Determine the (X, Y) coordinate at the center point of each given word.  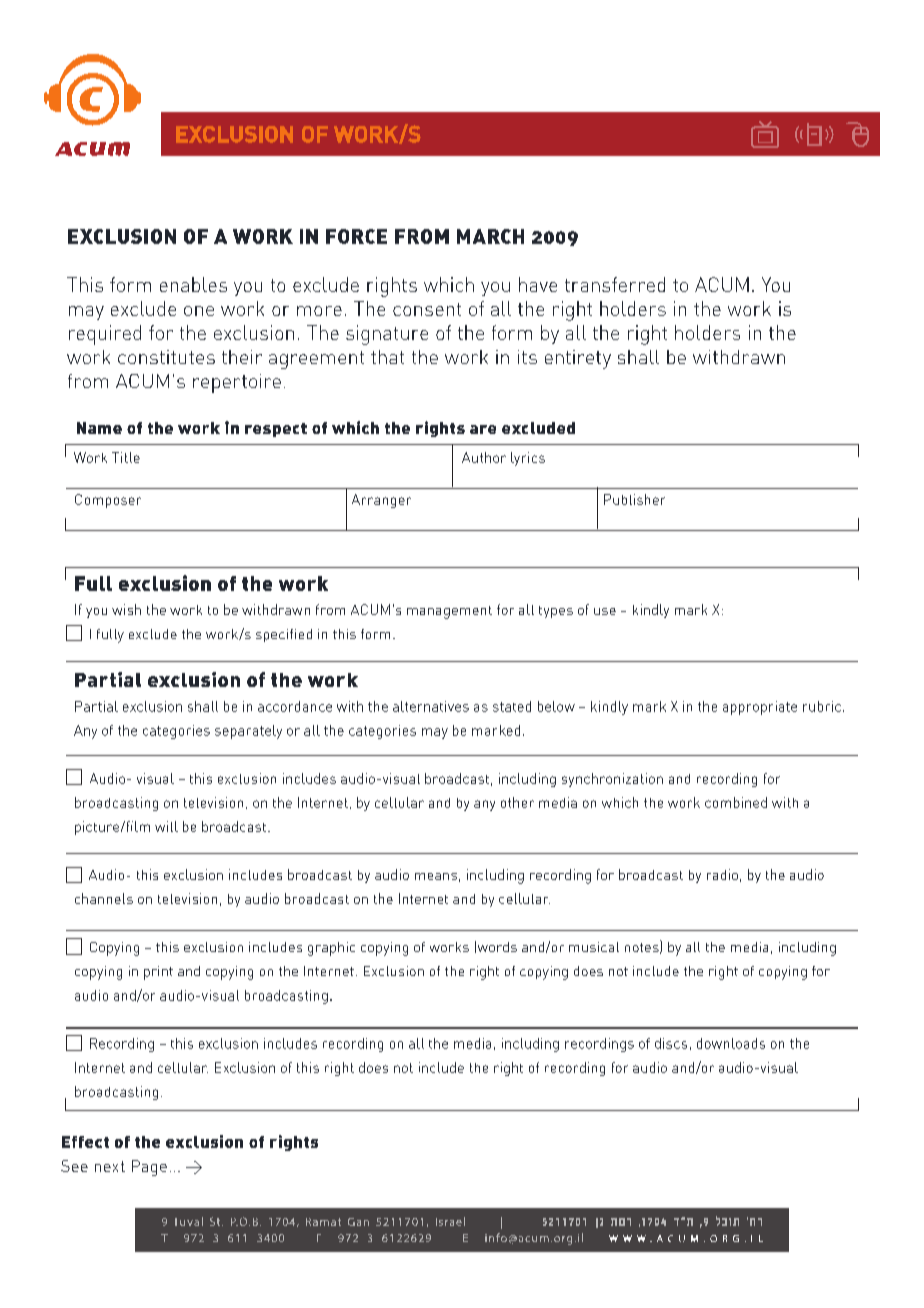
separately (248, 732)
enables (193, 284)
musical (594, 947)
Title (126, 457)
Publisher (634, 499)
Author (484, 457)
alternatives (431, 706)
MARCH (490, 236)
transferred (615, 284)
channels (104, 898)
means (436, 876)
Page (149, 1168)
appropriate (760, 708)
